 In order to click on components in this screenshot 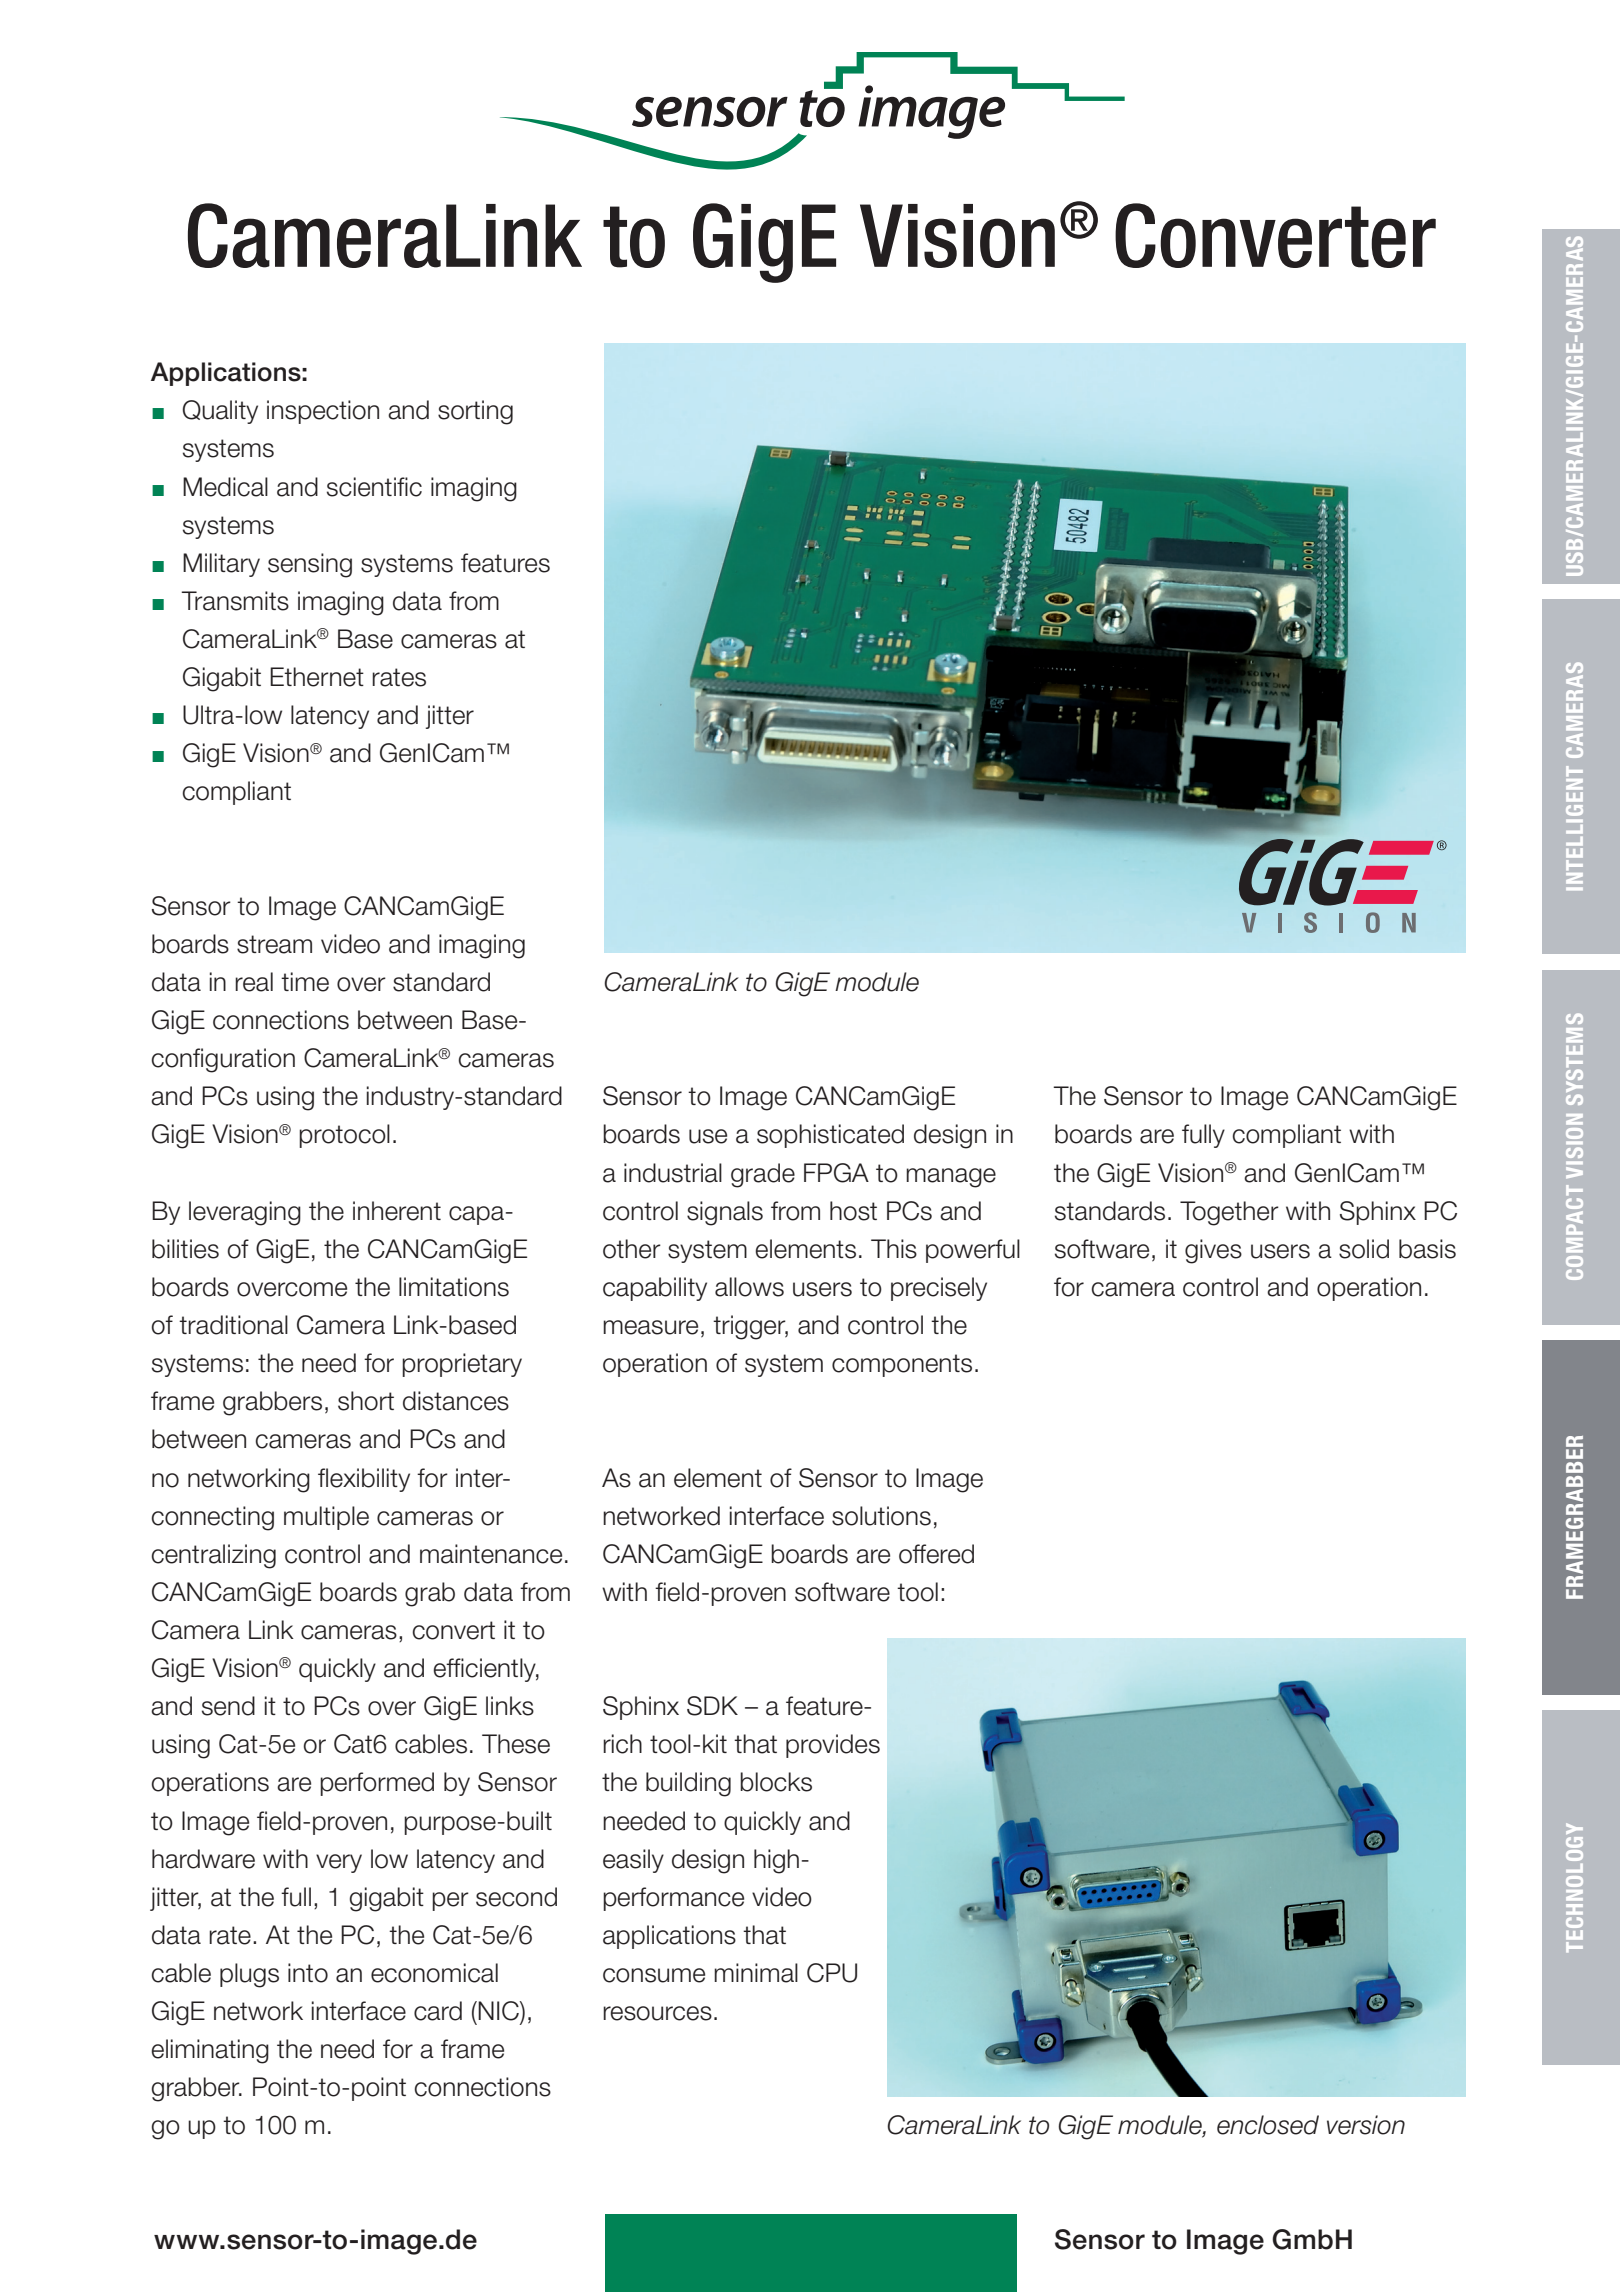, I will do `click(902, 1365)`.
